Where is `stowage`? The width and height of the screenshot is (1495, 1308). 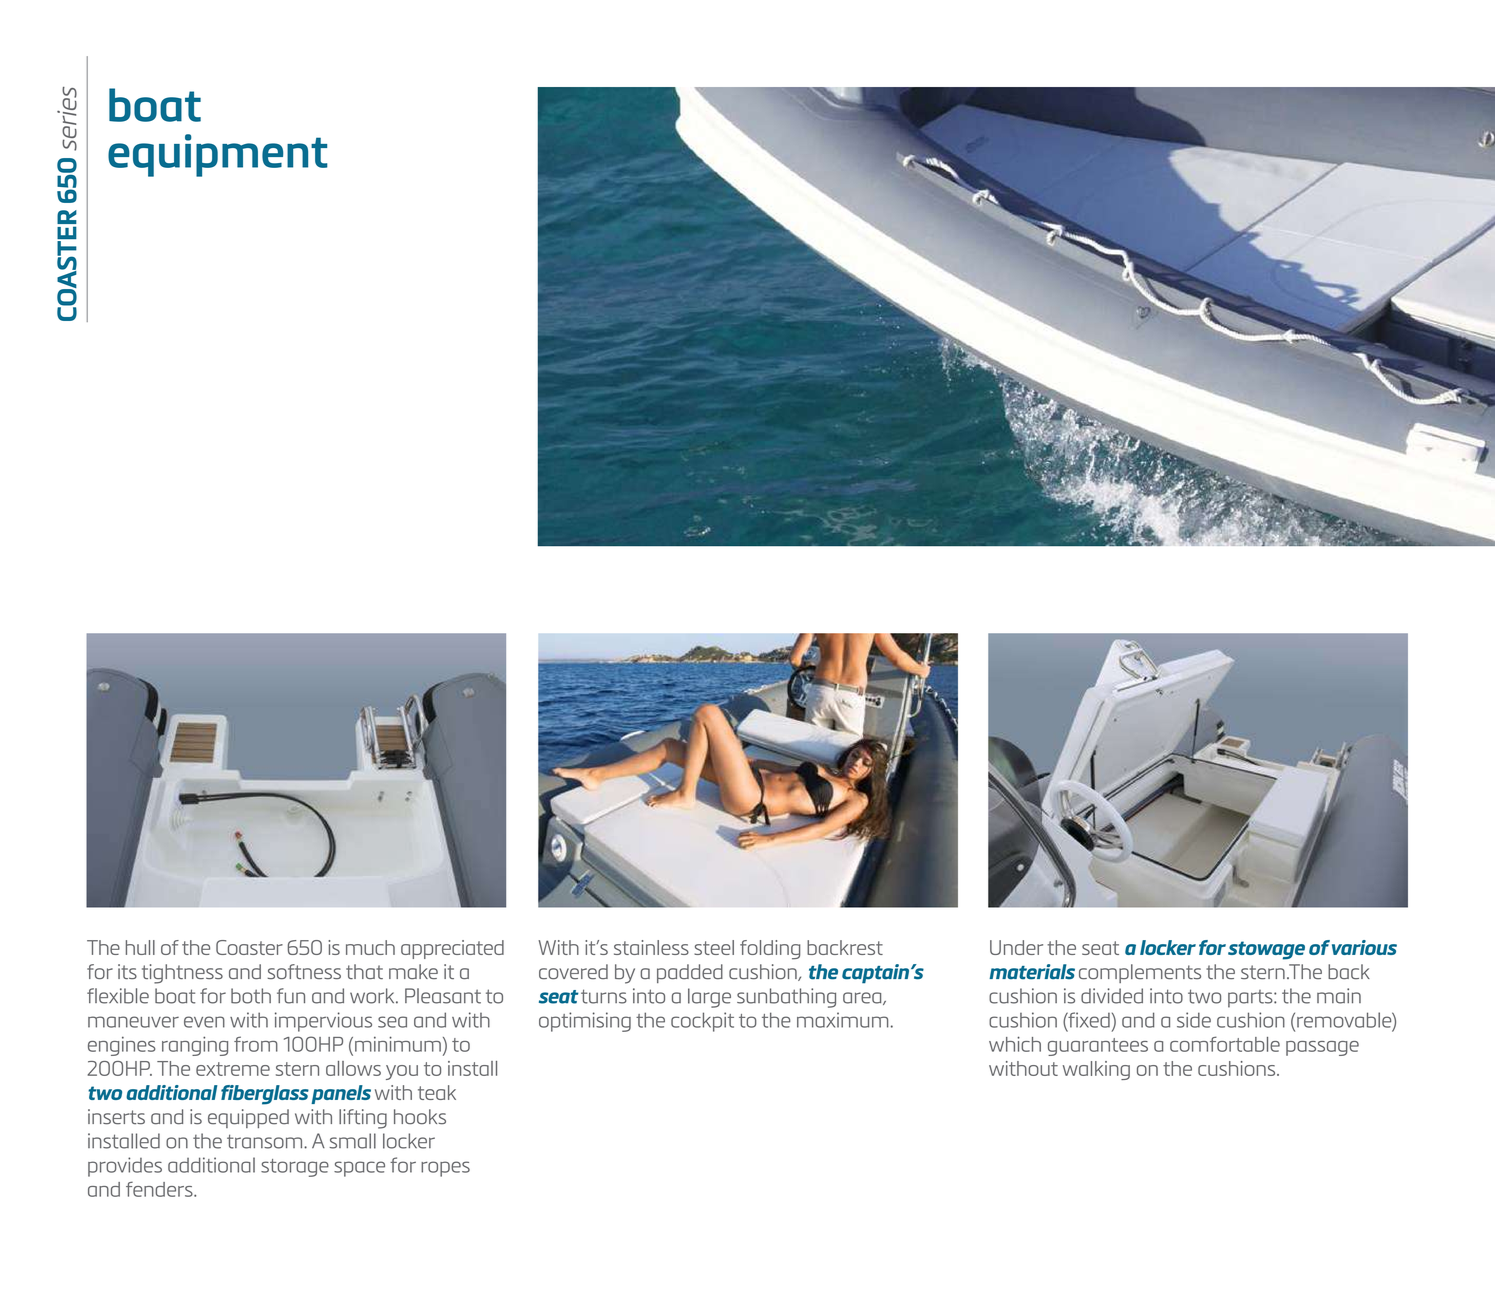 stowage is located at coordinates (1266, 950).
